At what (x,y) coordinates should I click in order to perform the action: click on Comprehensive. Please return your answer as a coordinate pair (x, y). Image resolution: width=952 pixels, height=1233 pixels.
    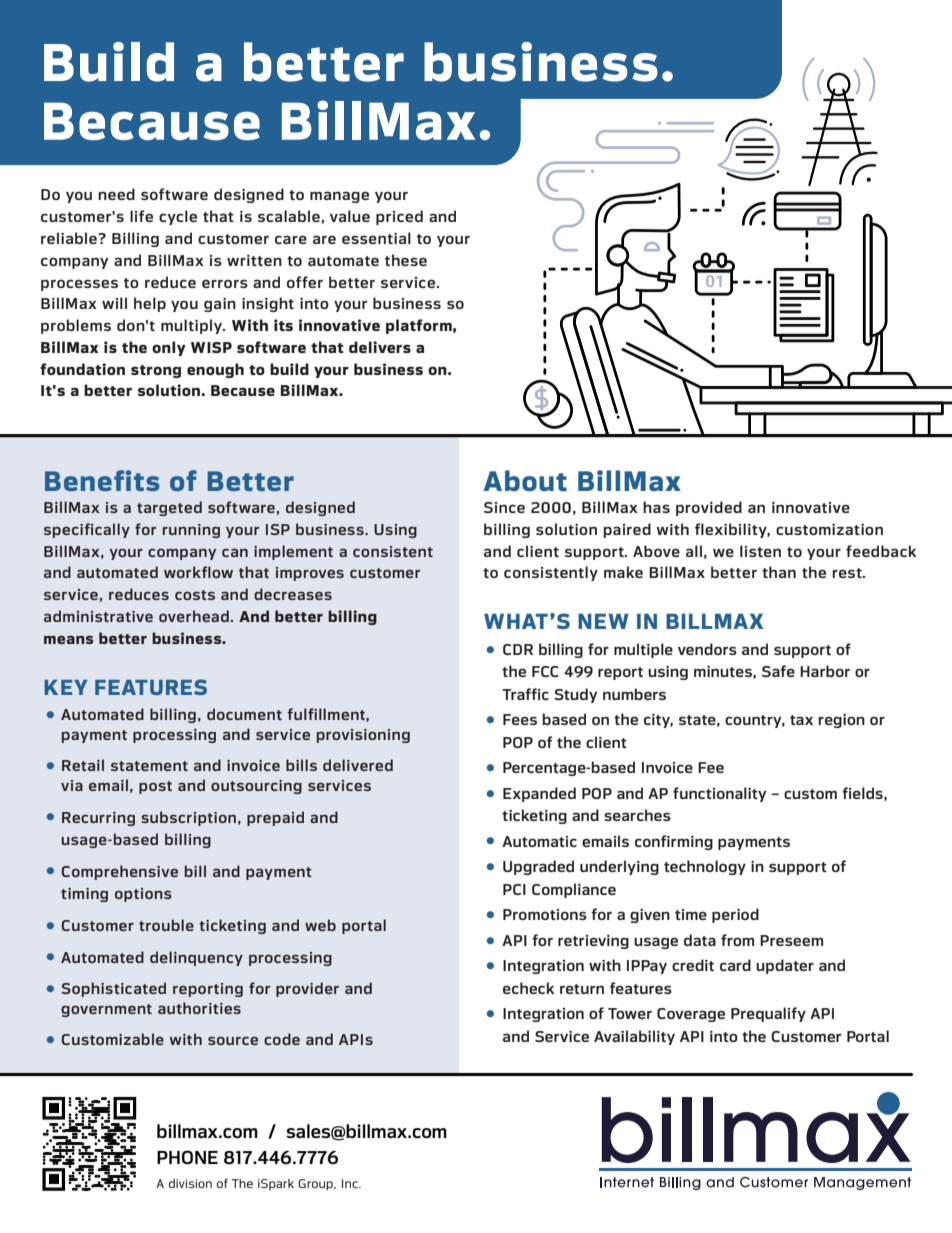
    Looking at the image, I should click on (120, 872).
